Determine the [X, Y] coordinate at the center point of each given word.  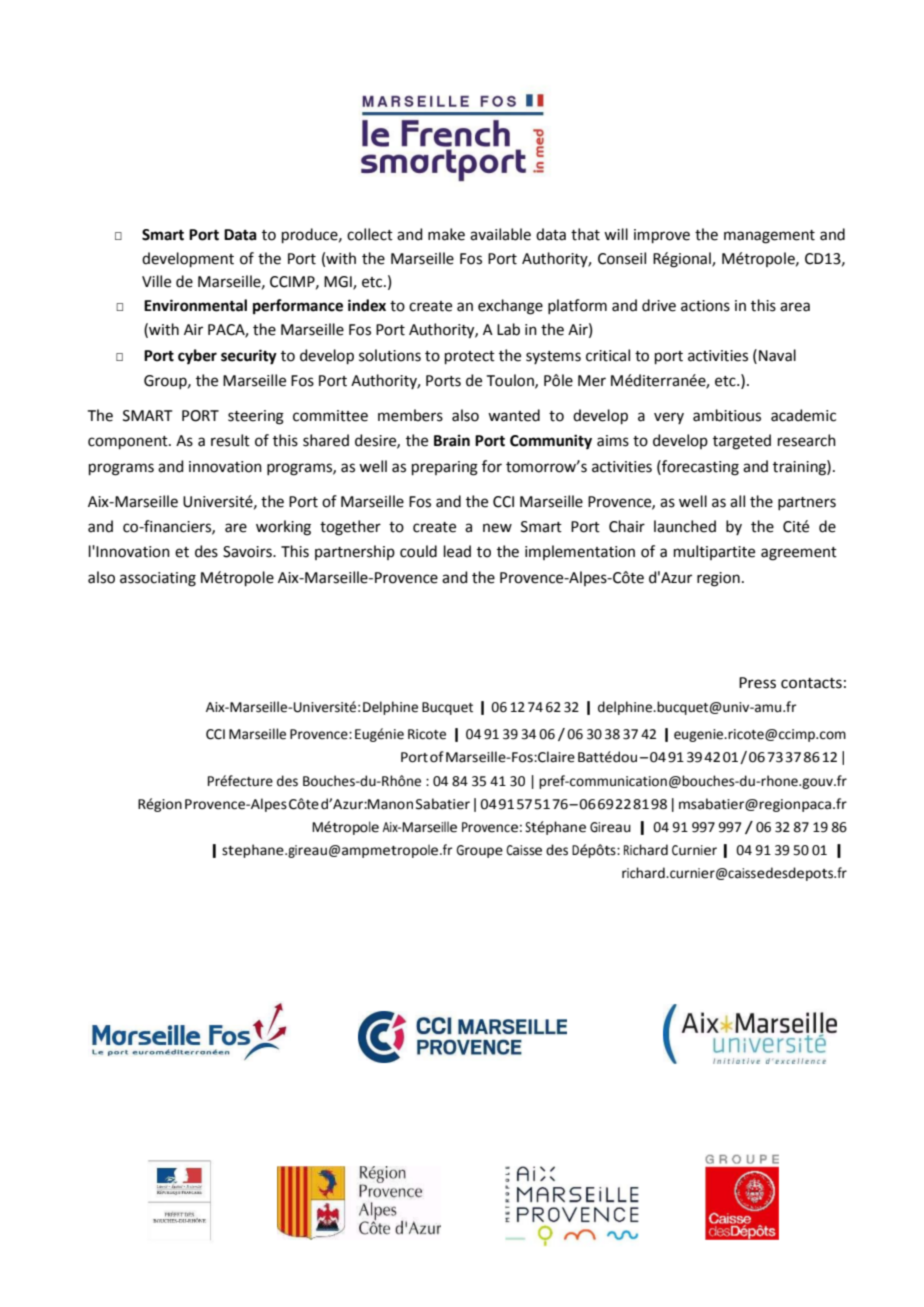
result [230, 440]
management [769, 237]
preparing [445, 468]
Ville [156, 281]
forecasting [699, 468]
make [446, 234]
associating [158, 579]
